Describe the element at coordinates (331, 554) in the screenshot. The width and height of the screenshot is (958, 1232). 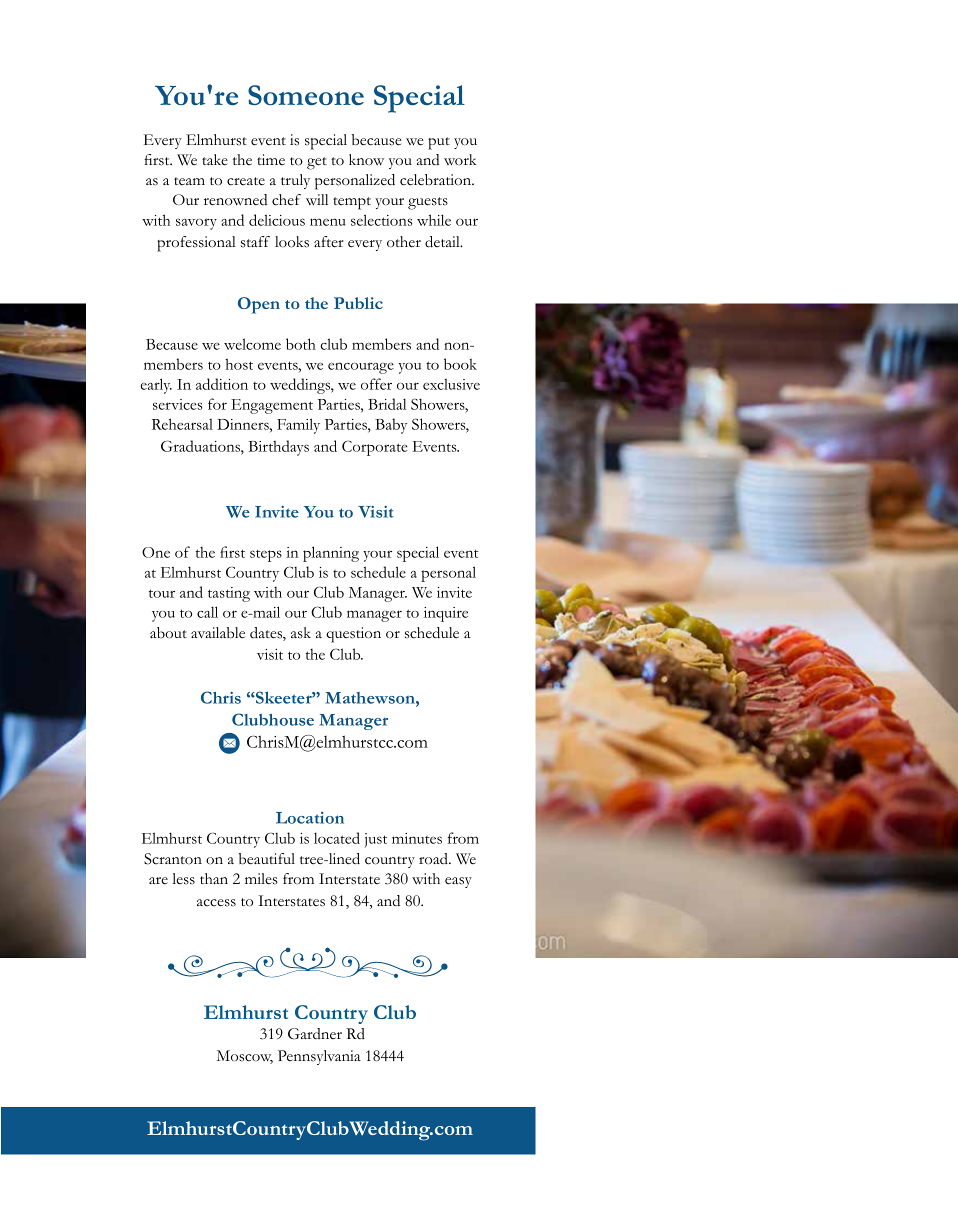
I see `planning` at that location.
